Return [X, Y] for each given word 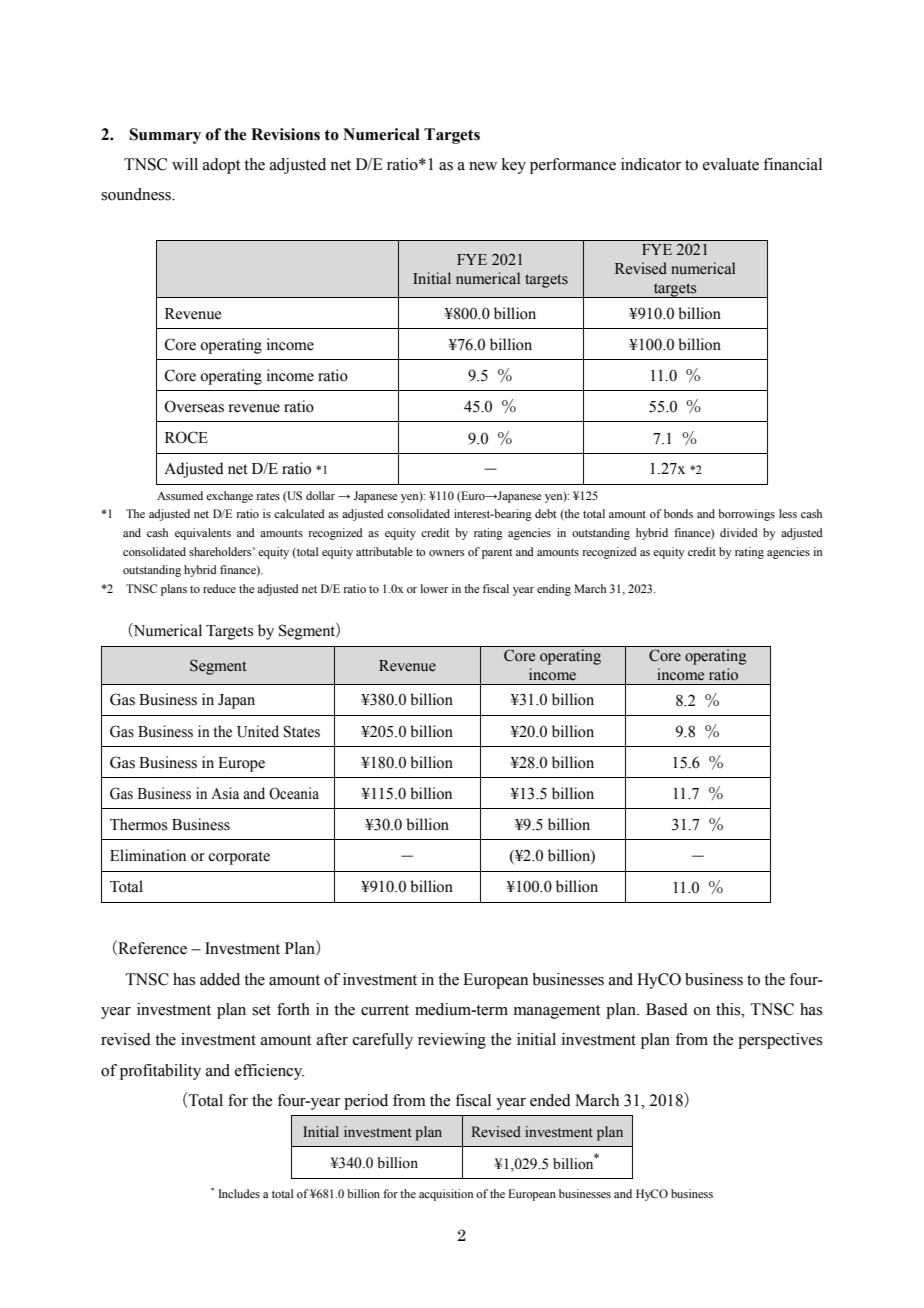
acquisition [446, 1195]
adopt [221, 166]
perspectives [780, 1041]
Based [667, 1009]
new [483, 166]
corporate [239, 858]
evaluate [731, 164]
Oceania [294, 793]
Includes [239, 1193]
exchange [229, 497]
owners [446, 553]
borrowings [746, 515]
